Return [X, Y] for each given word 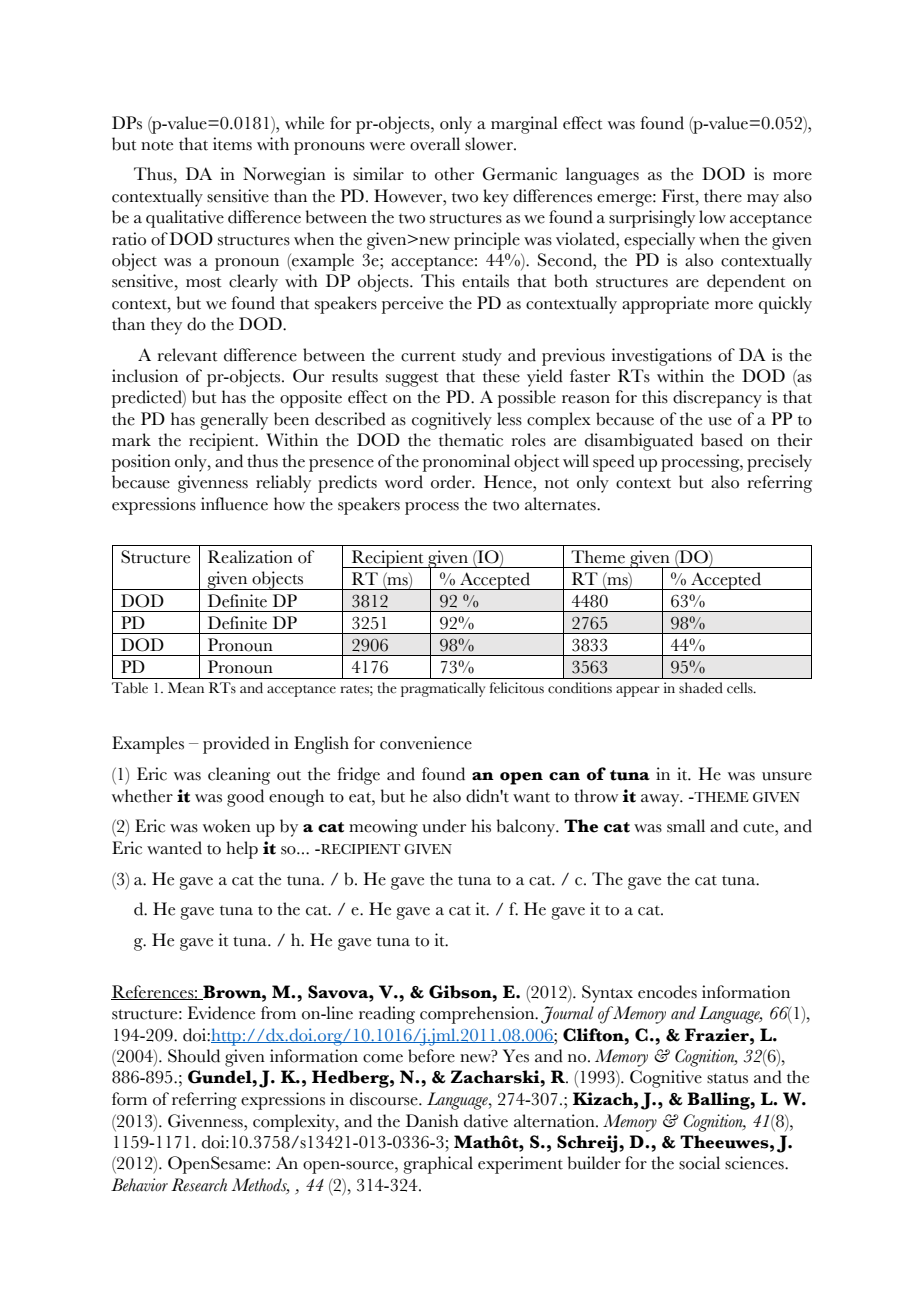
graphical [438, 1165]
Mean [186, 688]
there [723, 196]
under [444, 826]
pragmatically [443, 689]
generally [234, 421]
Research [199, 1185]
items [232, 144]
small [686, 826]
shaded [701, 688]
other [454, 174]
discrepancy [717, 399]
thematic [471, 440]
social [699, 1163]
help [242, 850]
